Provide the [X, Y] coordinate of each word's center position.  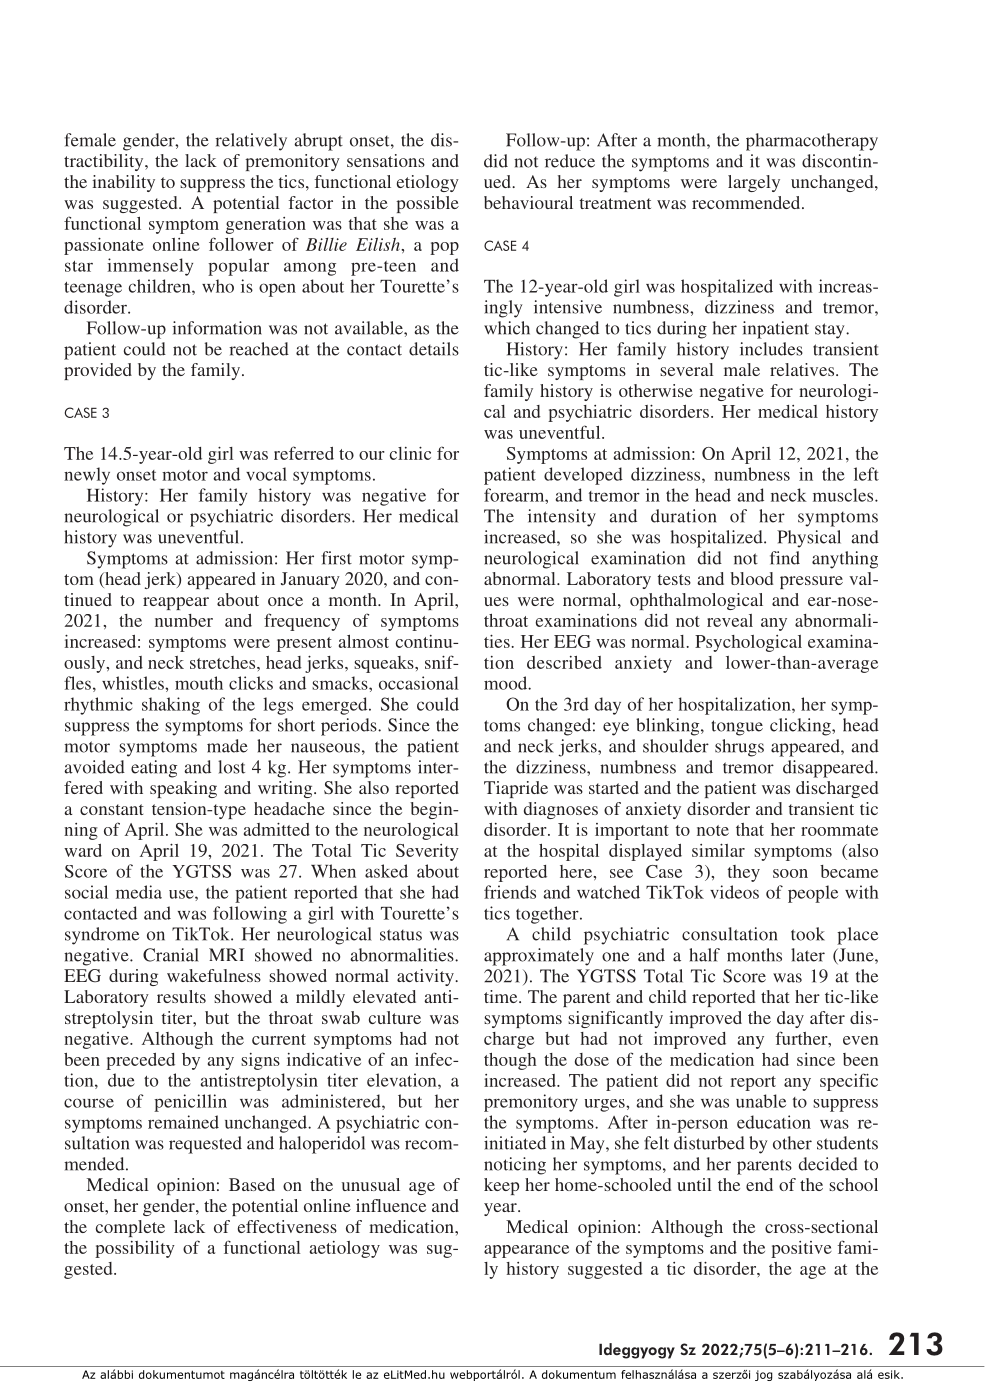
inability [123, 183]
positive [801, 1249]
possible [427, 204]
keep [501, 1186]
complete [130, 1228]
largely [754, 183]
